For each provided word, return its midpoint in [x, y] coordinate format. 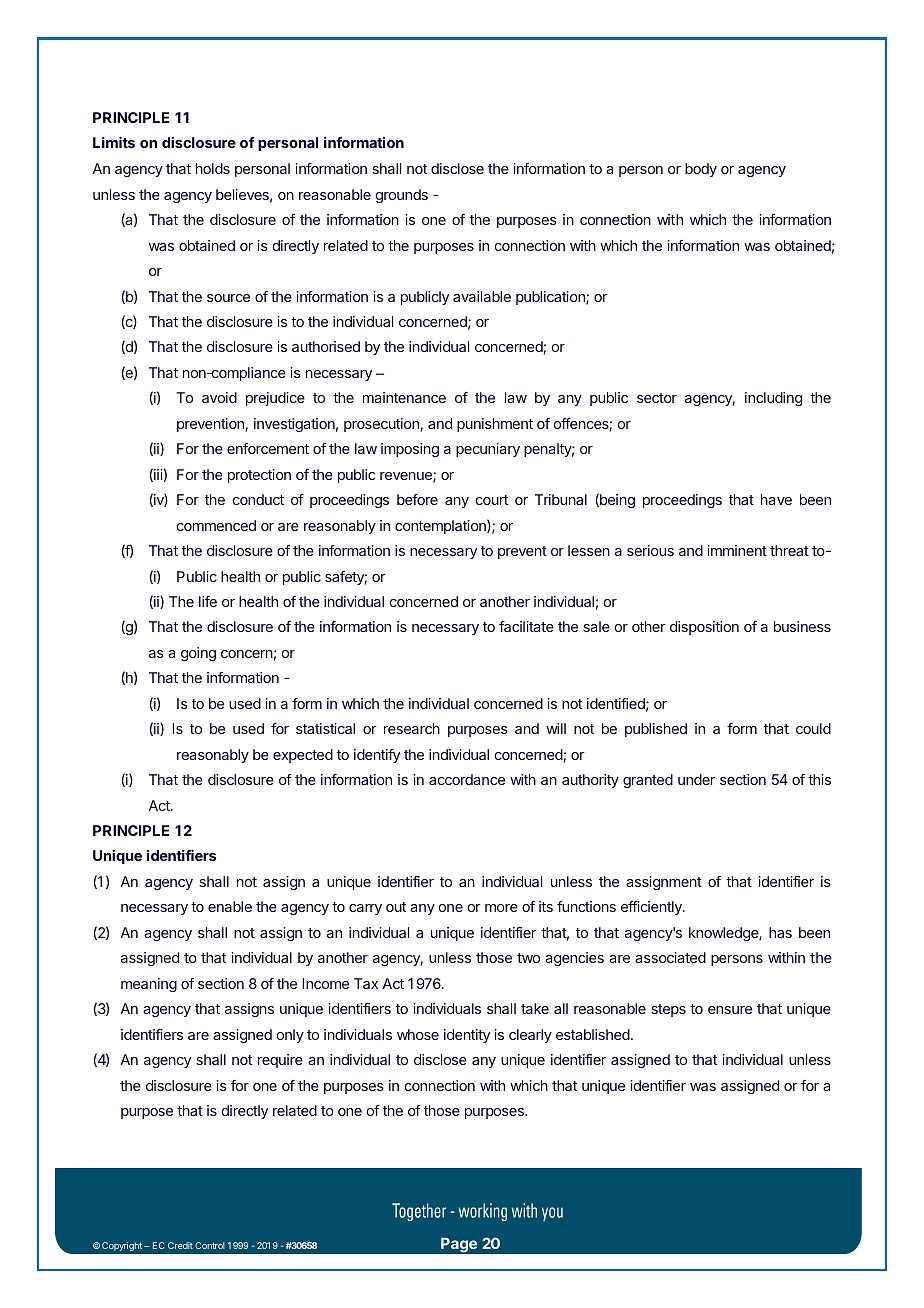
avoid [219, 397]
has [780, 932]
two [528, 958]
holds [213, 168]
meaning [149, 985]
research [412, 728]
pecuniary [488, 450]
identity [467, 1036]
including [773, 399]
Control [210, 1245]
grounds [402, 196]
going [198, 654]
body [701, 170]
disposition [704, 628]
